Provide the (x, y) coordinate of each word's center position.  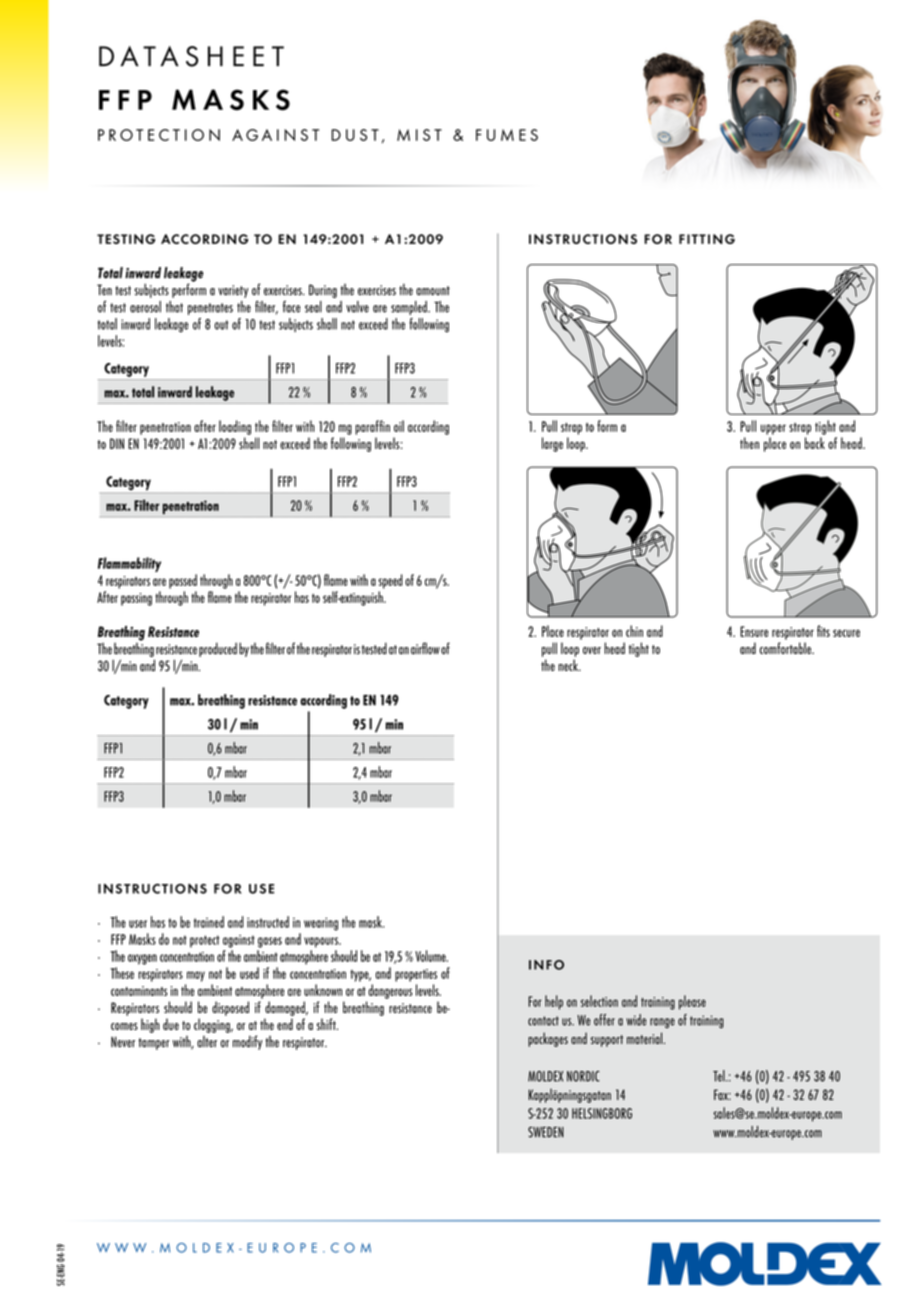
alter (207, 1042)
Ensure (754, 631)
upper (773, 429)
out (221, 325)
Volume (431, 956)
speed (390, 581)
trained (209, 922)
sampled (410, 308)
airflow (425, 648)
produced (218, 649)
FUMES (507, 135)
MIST (419, 135)
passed (183, 581)
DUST (355, 135)
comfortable (786, 648)
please (692, 1002)
